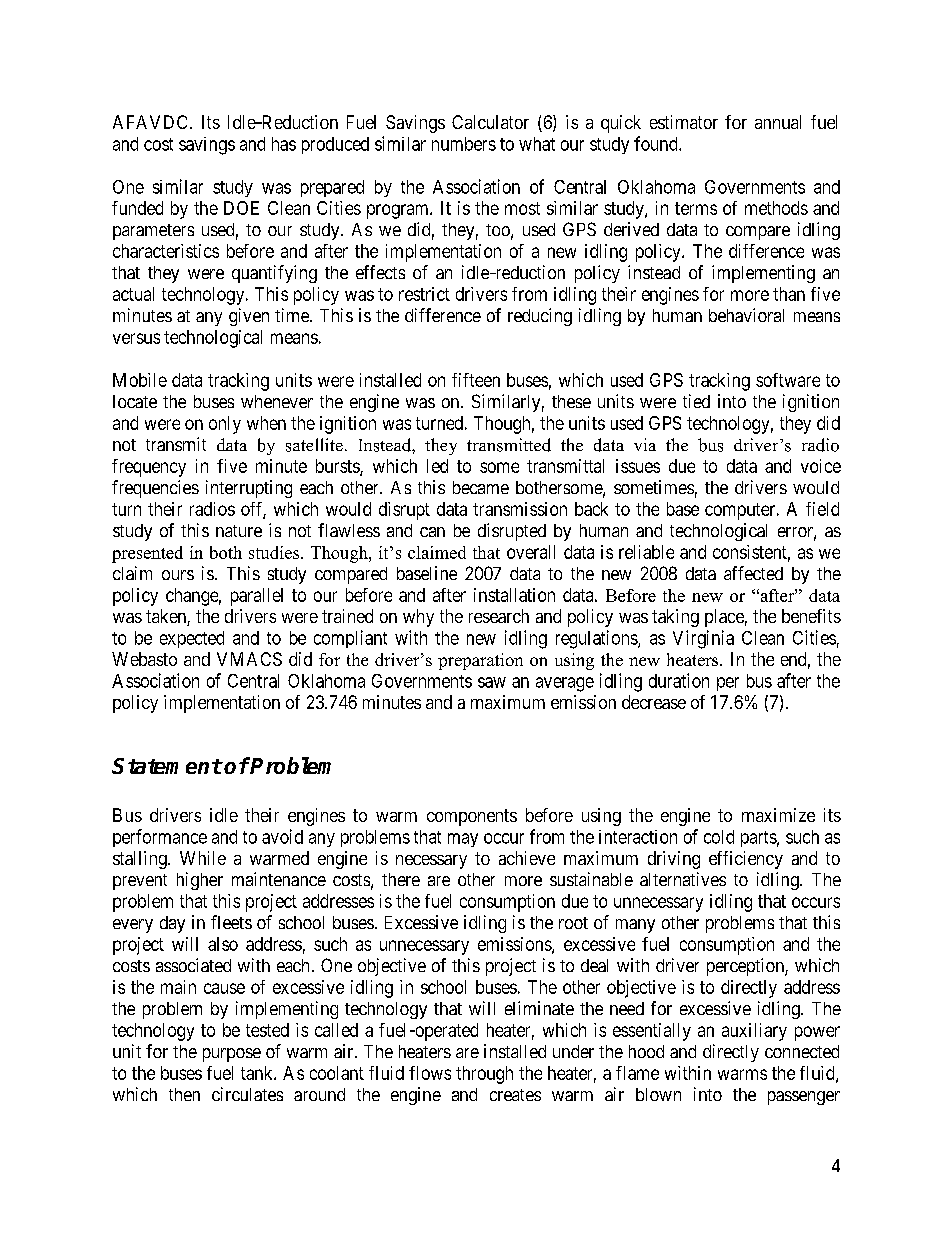 The width and height of the screenshot is (952, 1233). Describe the element at coordinates (284, 144) in the screenshot. I see `has` at that location.
